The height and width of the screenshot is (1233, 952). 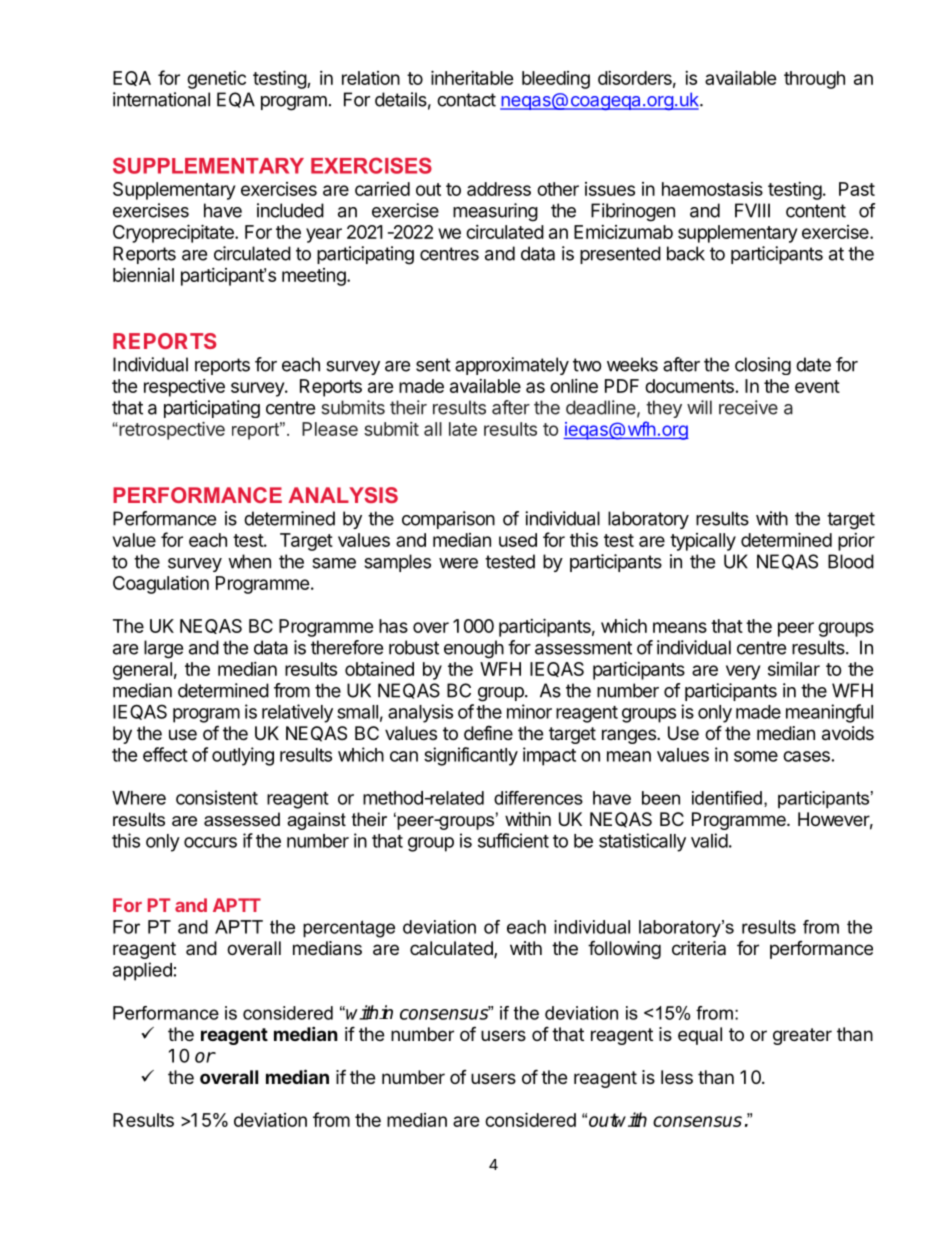 I want to click on genetic, so click(x=216, y=80).
